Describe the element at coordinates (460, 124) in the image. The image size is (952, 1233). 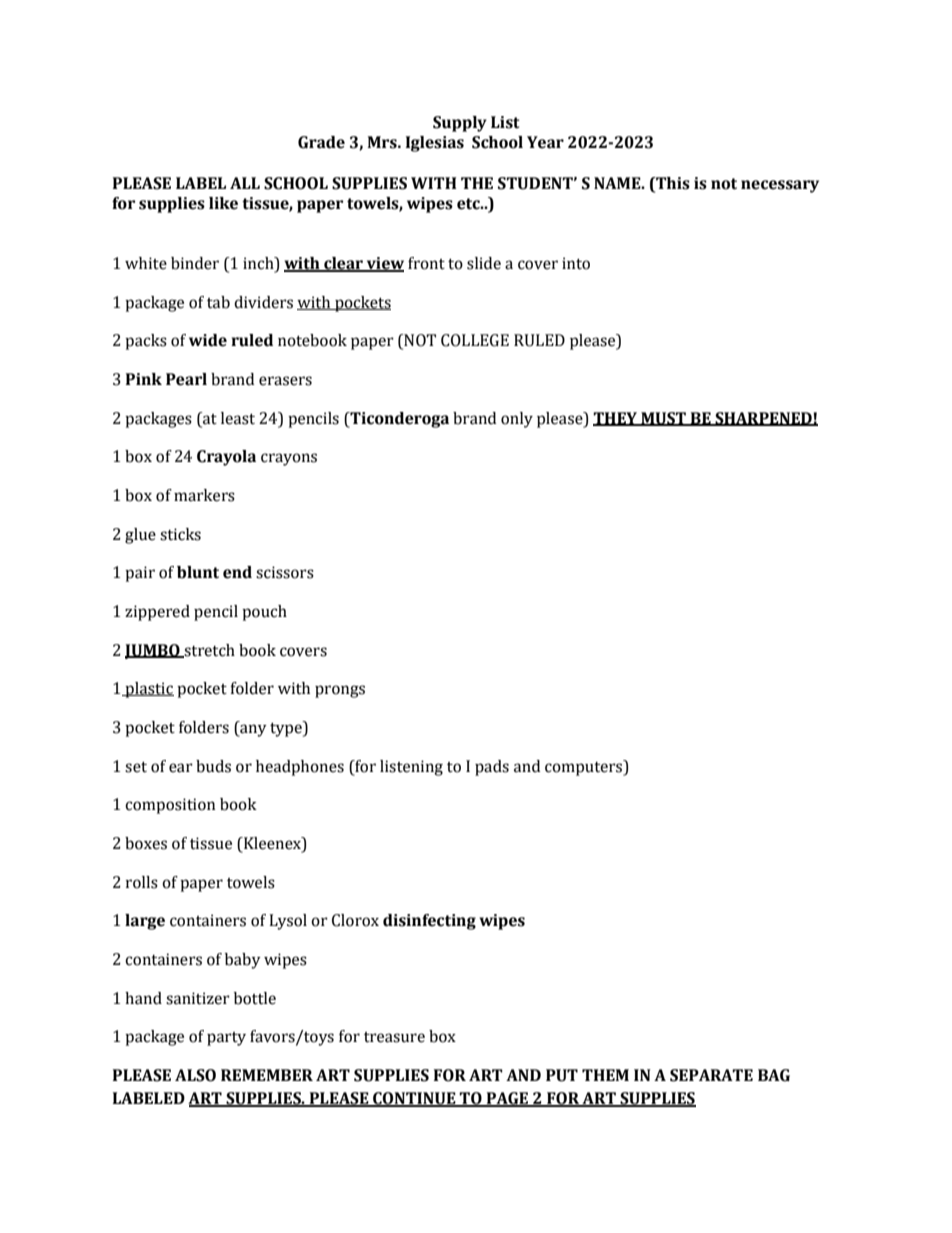
I see `Supply` at that location.
